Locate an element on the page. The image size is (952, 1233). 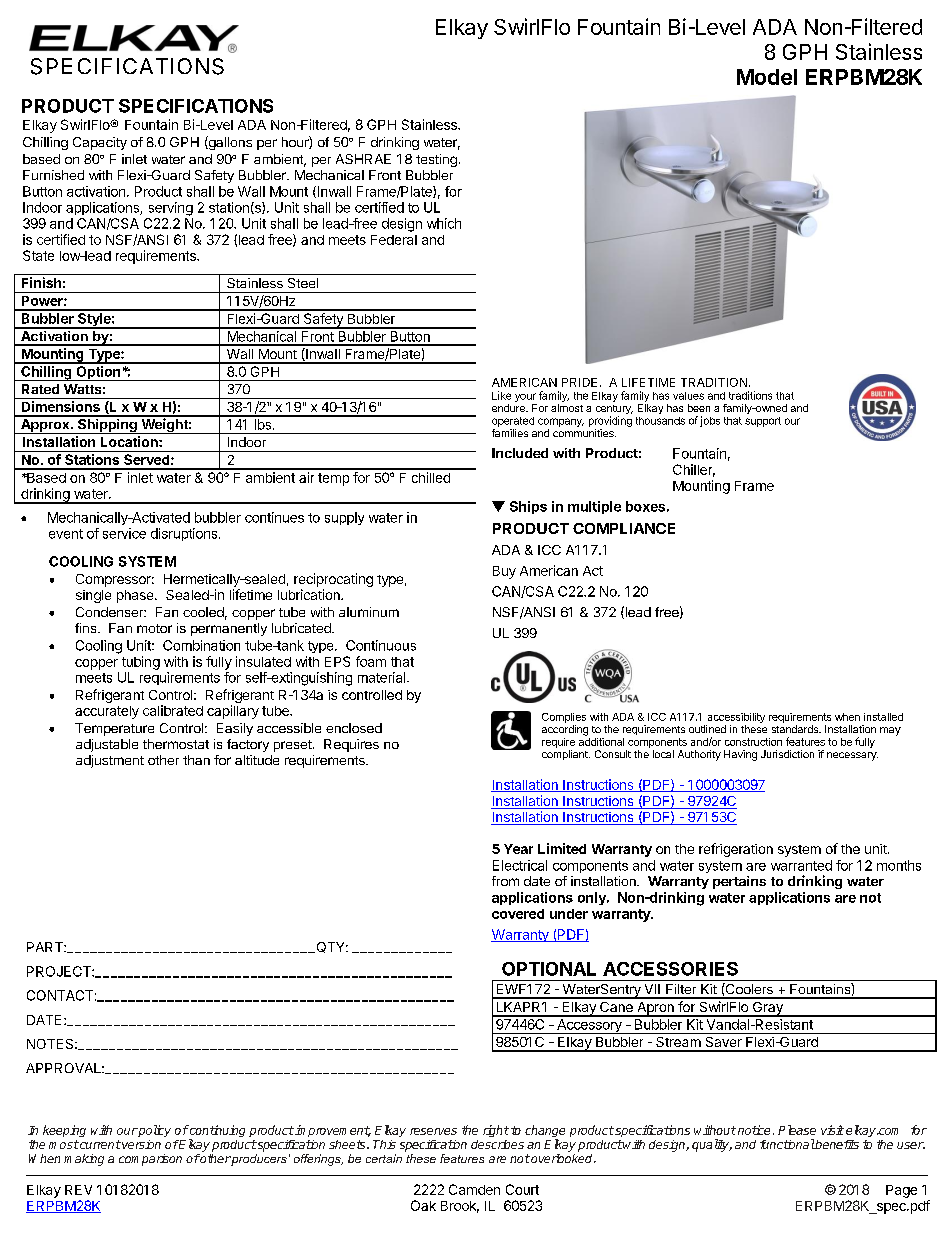
Continuous is located at coordinates (381, 645).
